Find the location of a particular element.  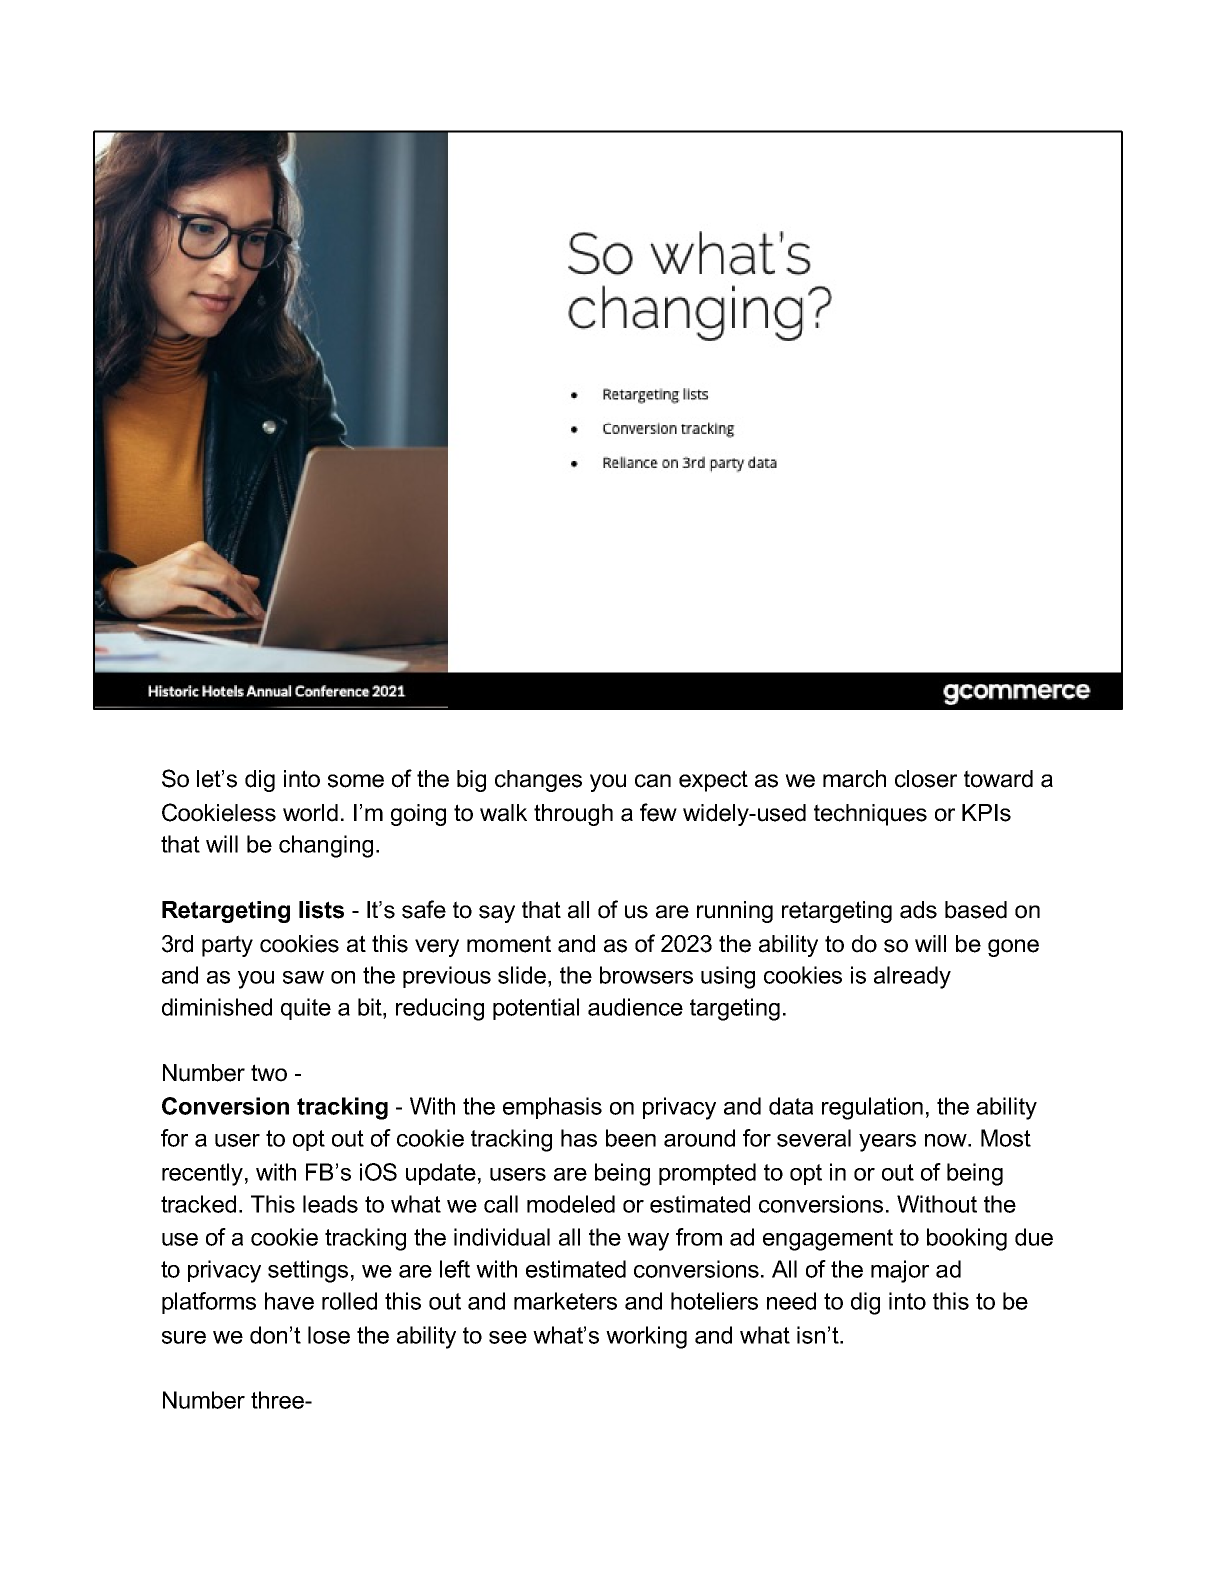

two is located at coordinates (269, 1073).
